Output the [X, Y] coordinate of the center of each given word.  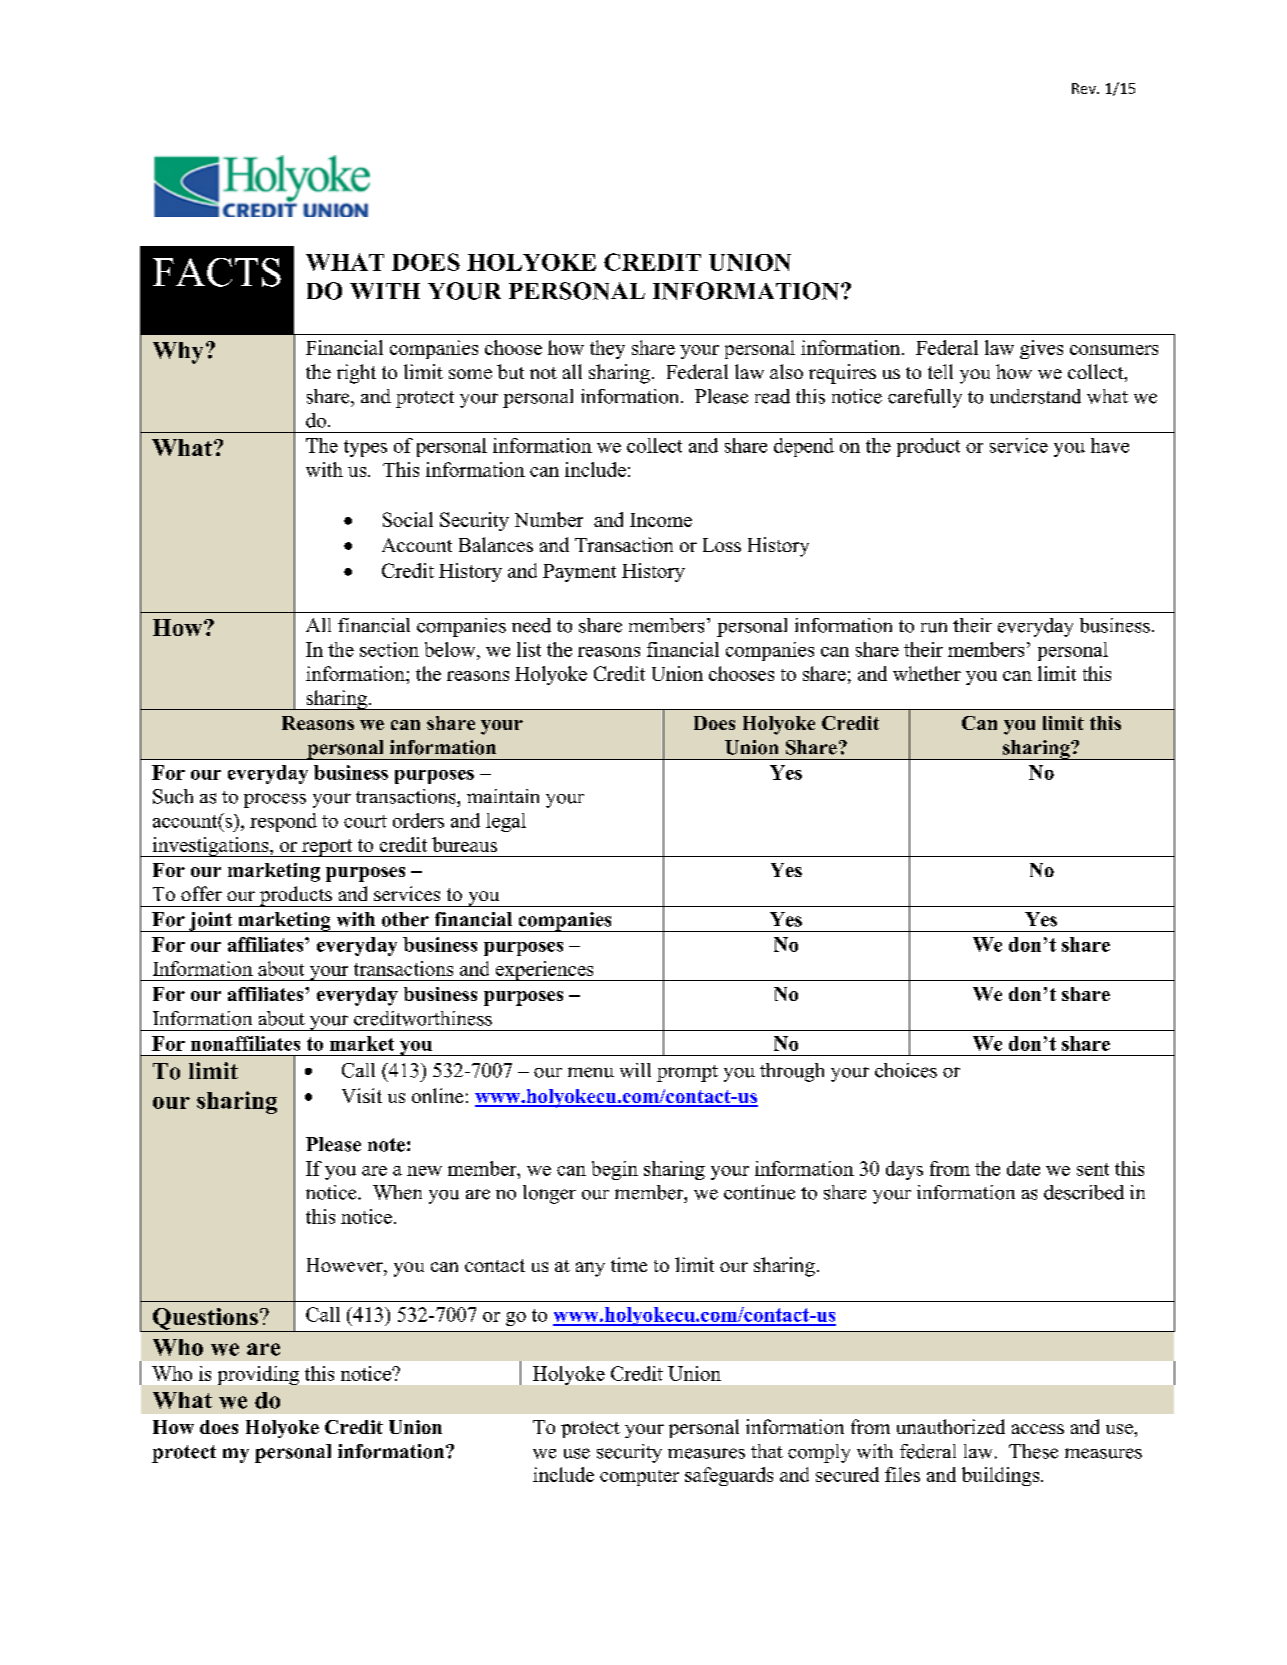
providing [258, 1375]
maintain [503, 796]
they [607, 349]
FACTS [217, 272]
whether [927, 673]
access [1038, 1429]
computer [639, 1478]
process [275, 800]
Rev [1085, 88]
